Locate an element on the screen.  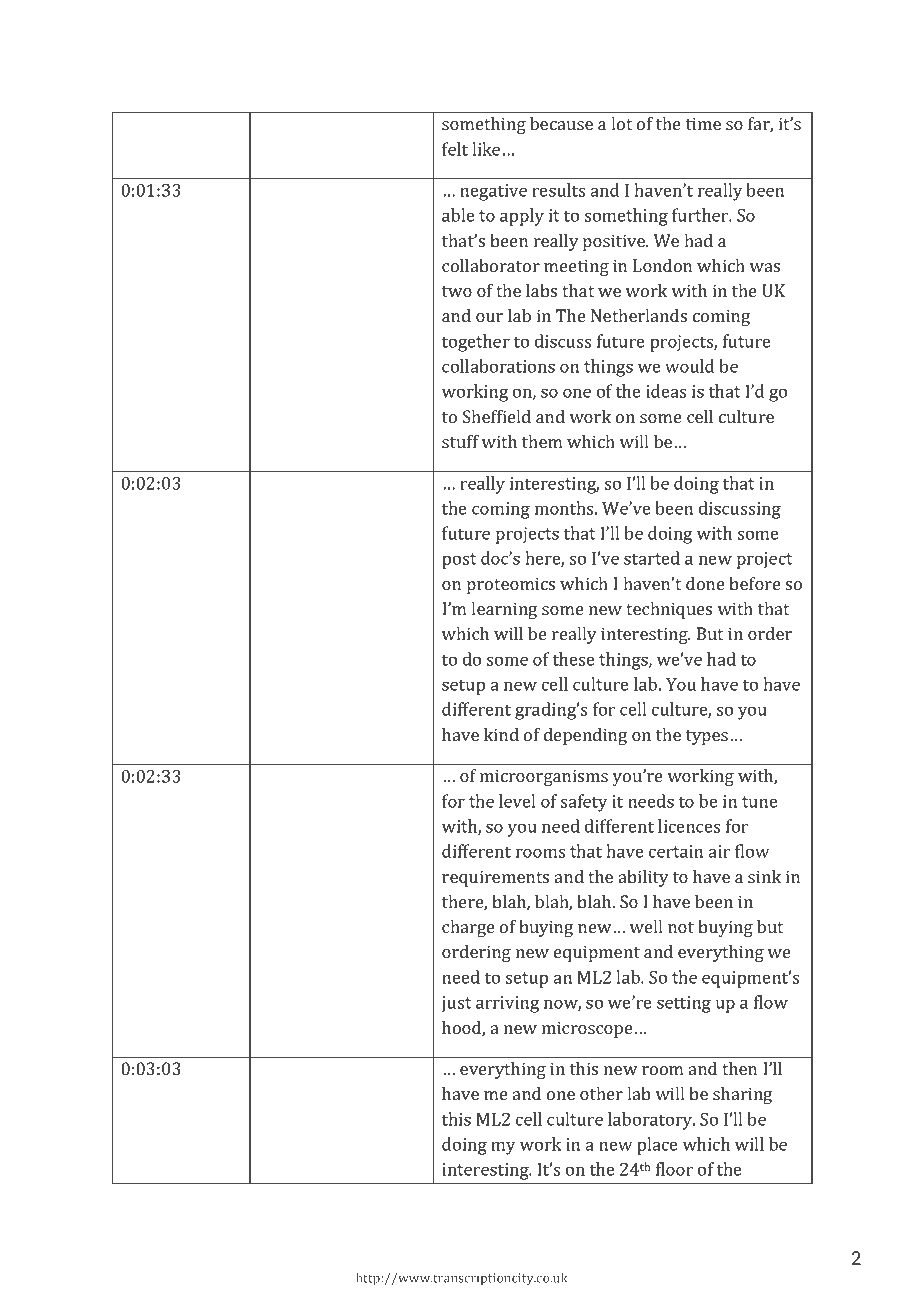
time is located at coordinates (703, 123).
